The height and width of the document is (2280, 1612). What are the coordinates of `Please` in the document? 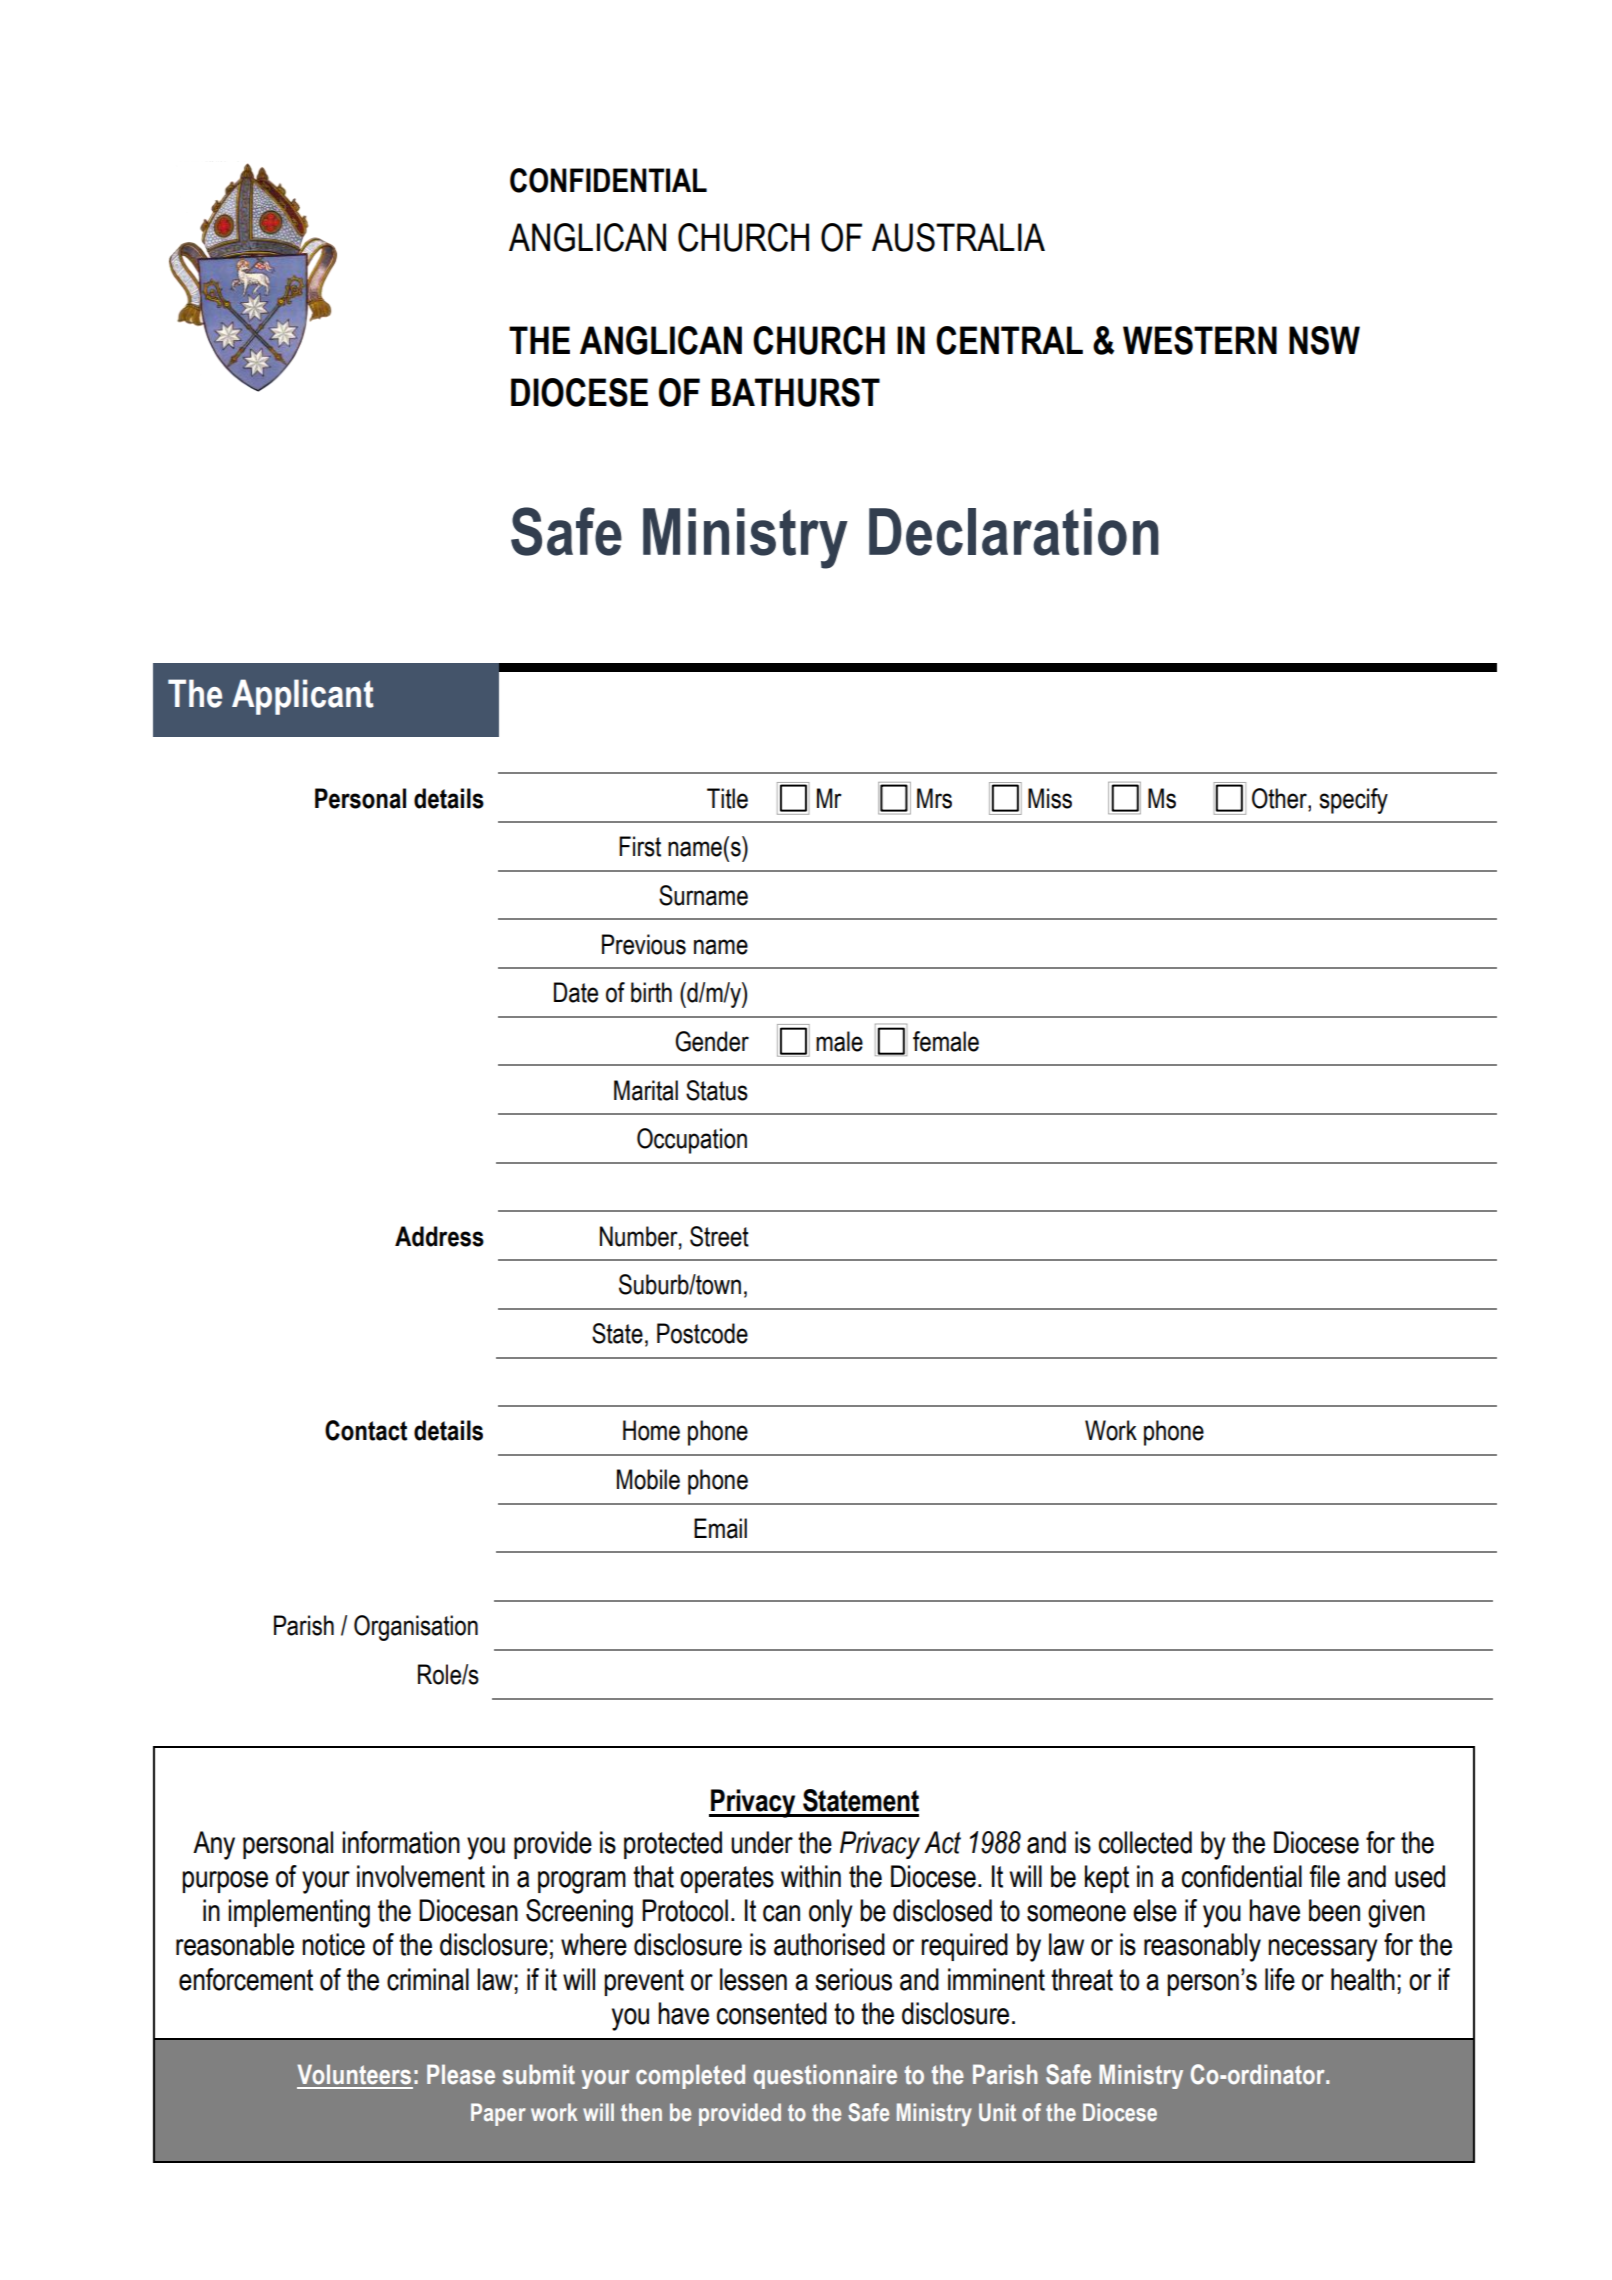 It's located at (461, 2074).
